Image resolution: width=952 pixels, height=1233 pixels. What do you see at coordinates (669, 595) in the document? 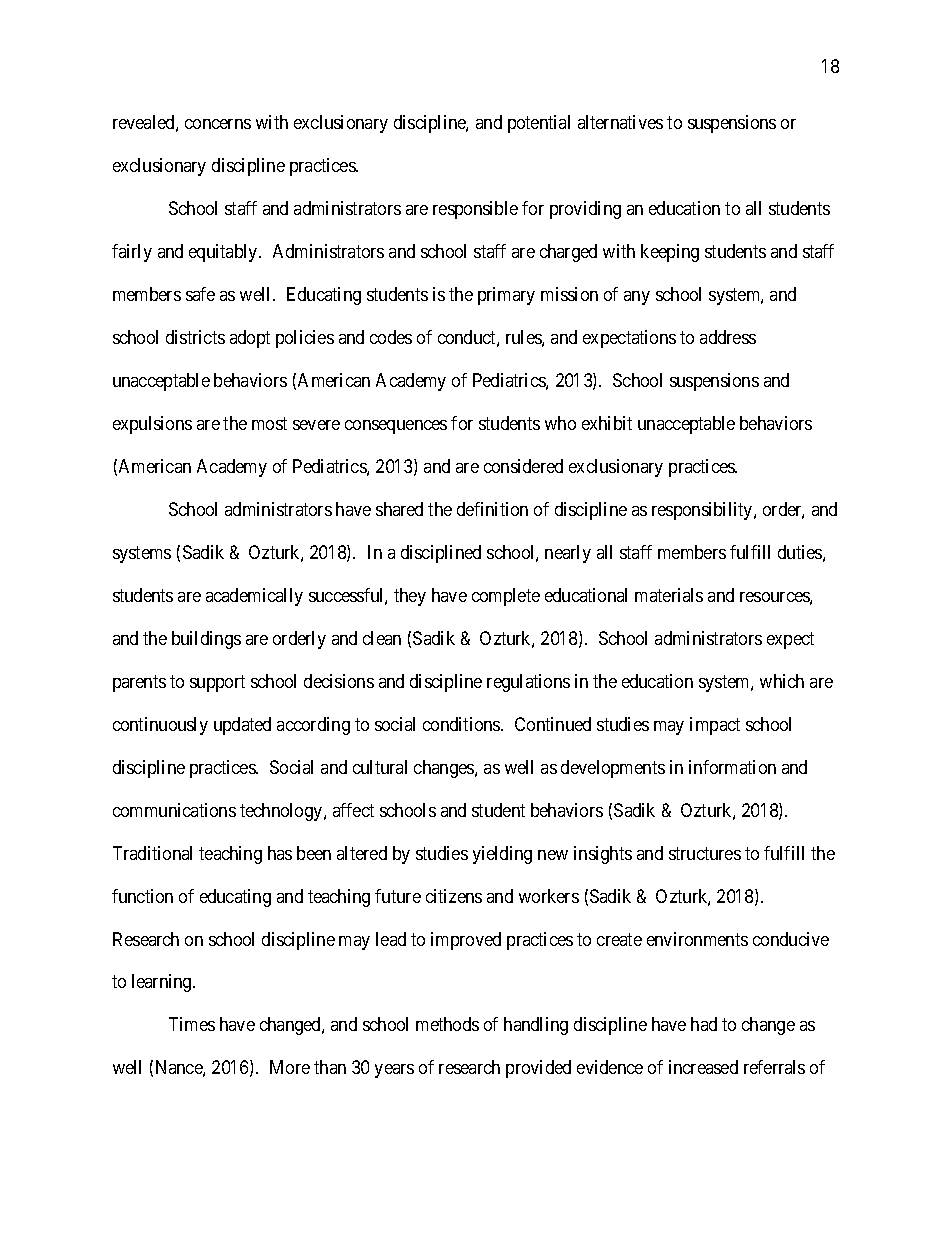
I see `materials` at bounding box center [669, 595].
